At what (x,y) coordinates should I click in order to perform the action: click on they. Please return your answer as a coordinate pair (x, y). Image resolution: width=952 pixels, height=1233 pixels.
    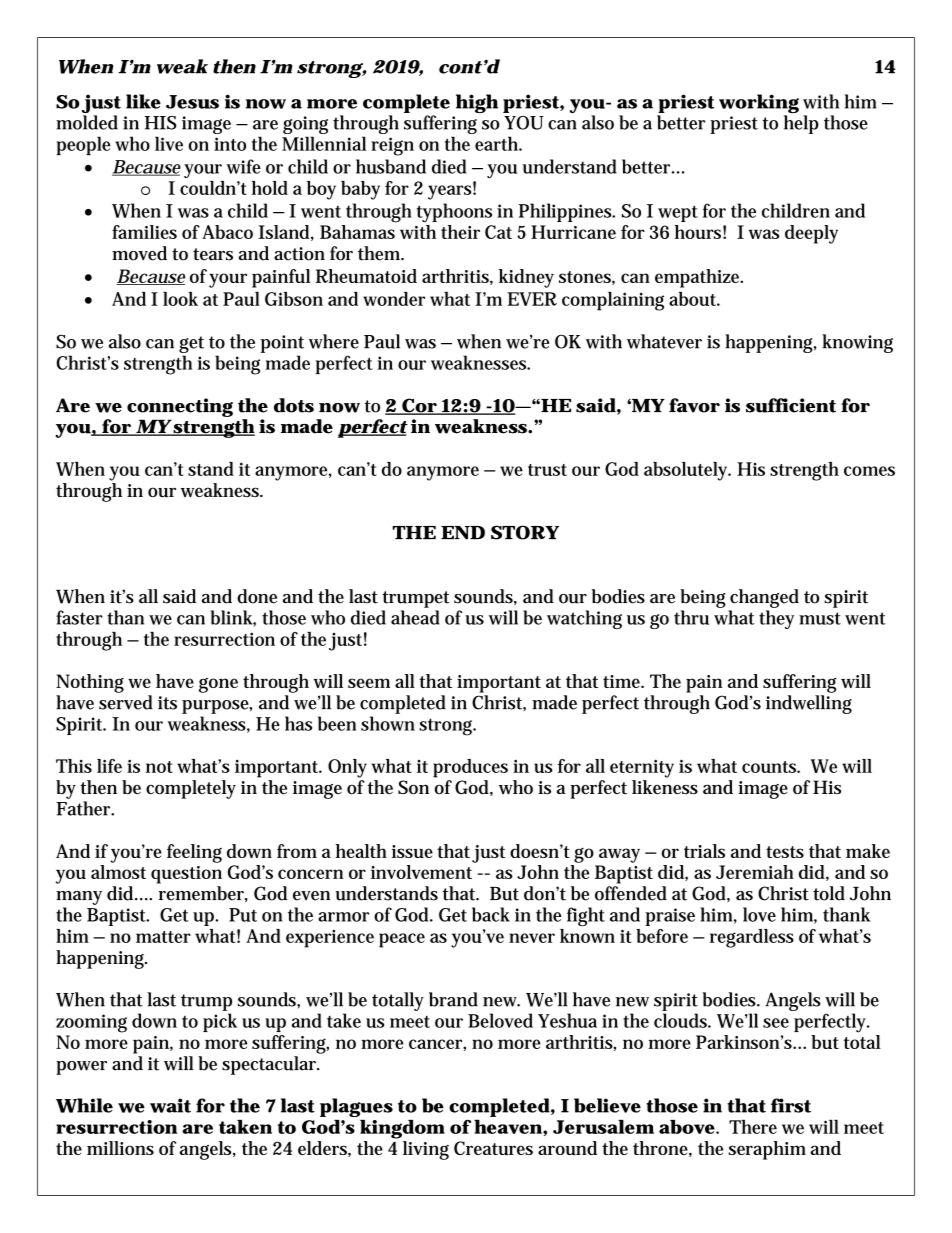
    Looking at the image, I should click on (776, 619).
